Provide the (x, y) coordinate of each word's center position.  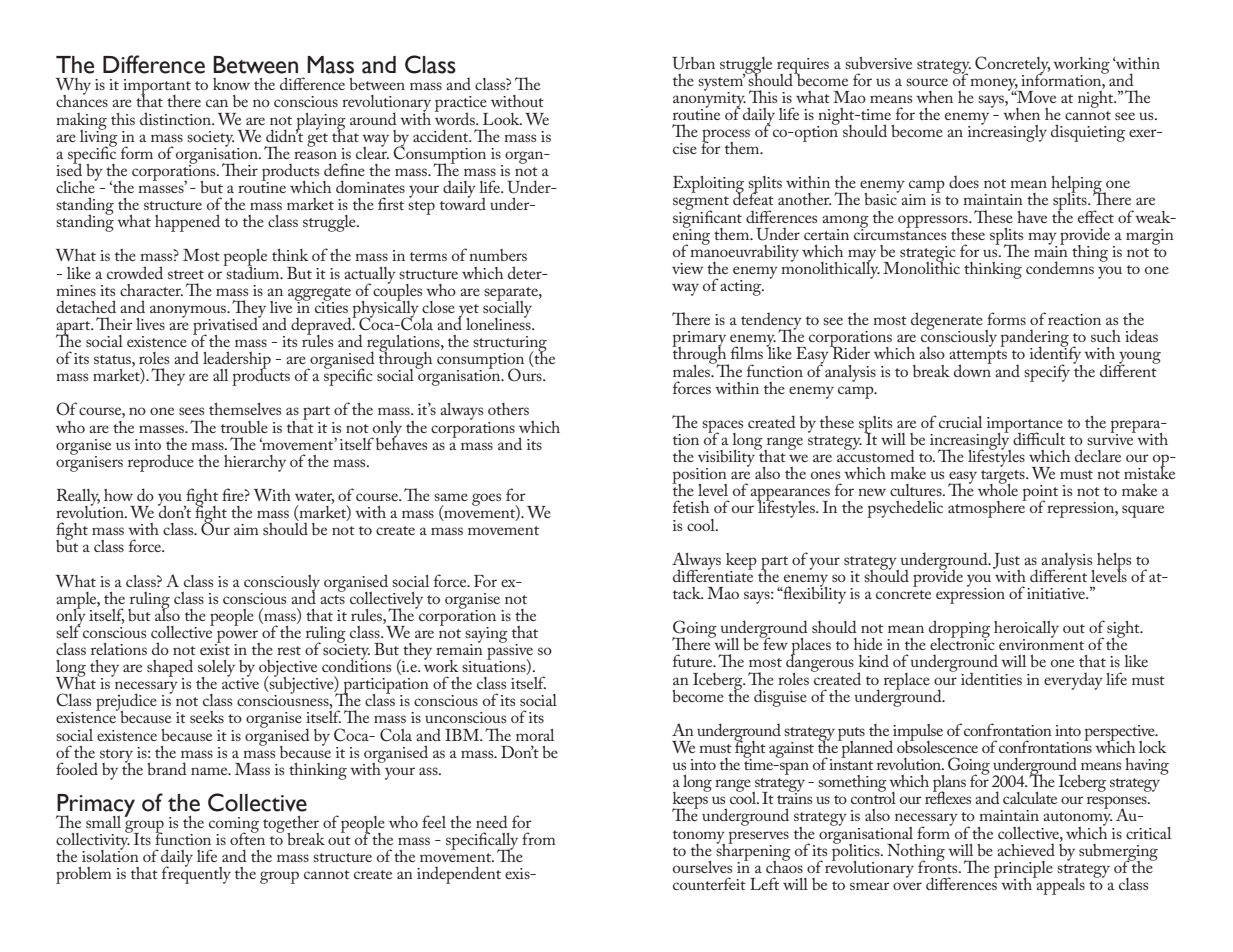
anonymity (709, 99)
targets (1004, 478)
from (539, 838)
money (994, 85)
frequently (196, 874)
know (231, 84)
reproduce (161, 463)
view (687, 268)
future (694, 660)
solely (216, 669)
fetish (691, 506)
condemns (1060, 267)
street (186, 274)
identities (991, 678)
